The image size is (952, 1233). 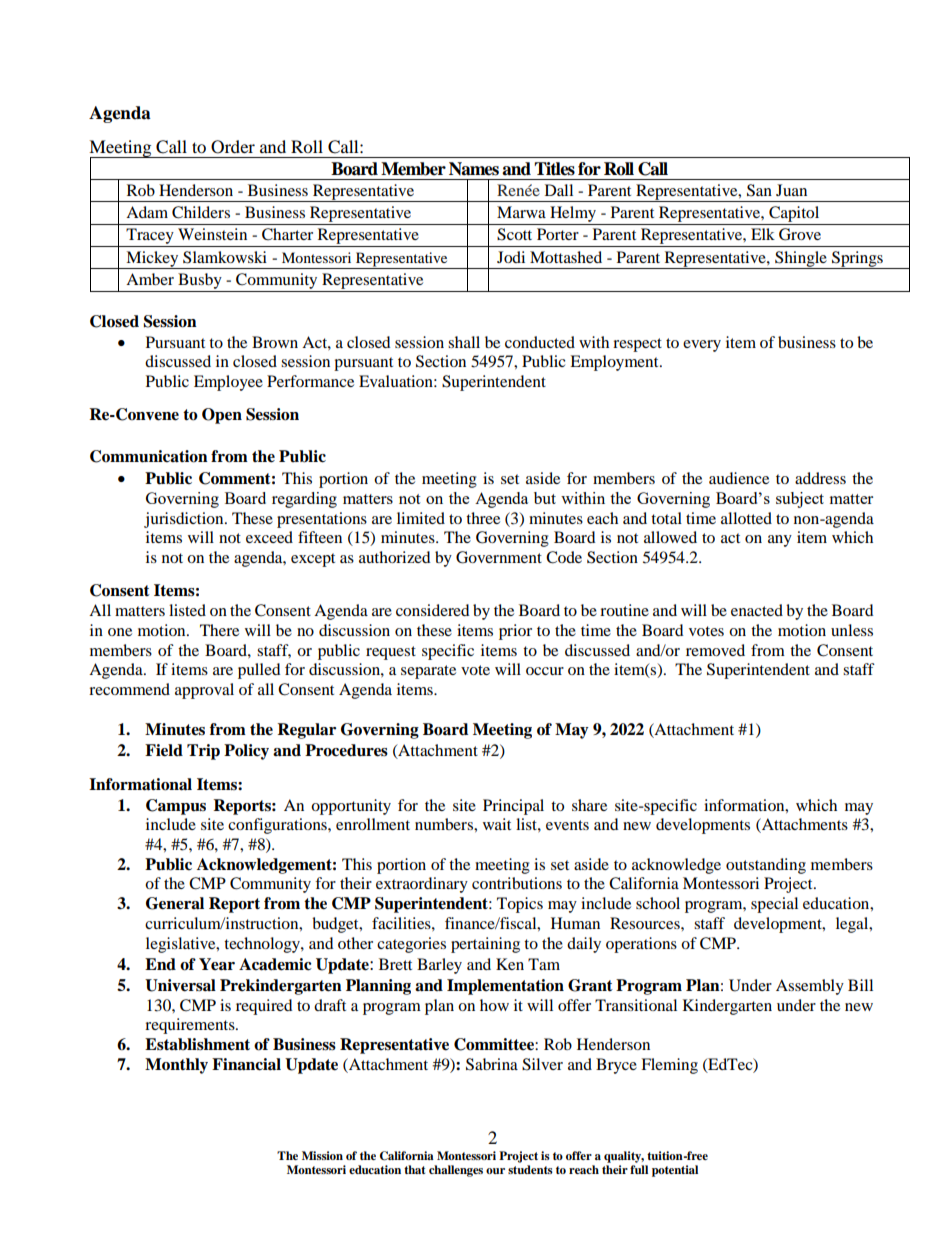 What do you see at coordinates (176, 1066) in the document?
I see `Monthly` at bounding box center [176, 1066].
